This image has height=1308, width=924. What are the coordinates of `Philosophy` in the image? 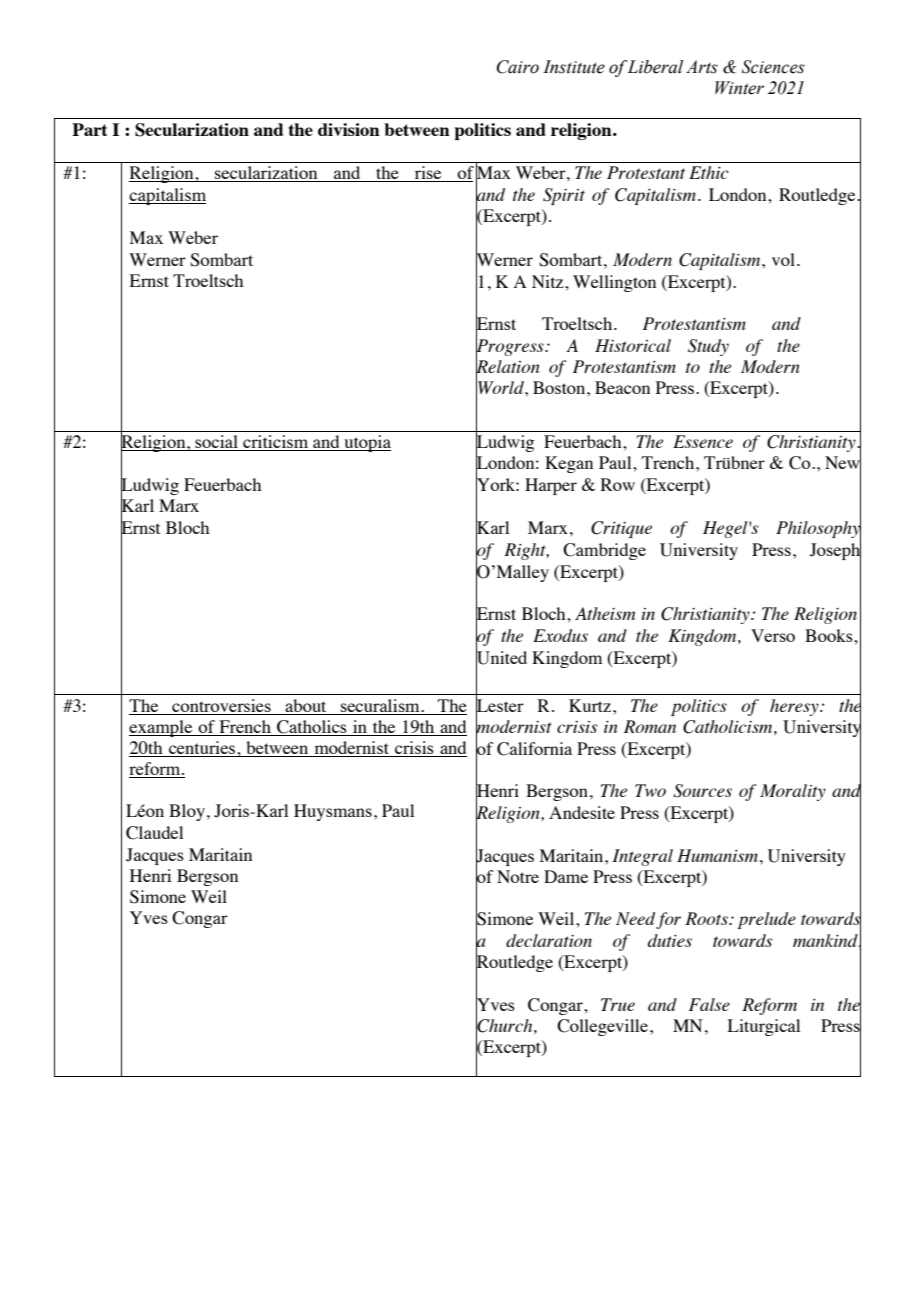 It's located at (818, 530).
